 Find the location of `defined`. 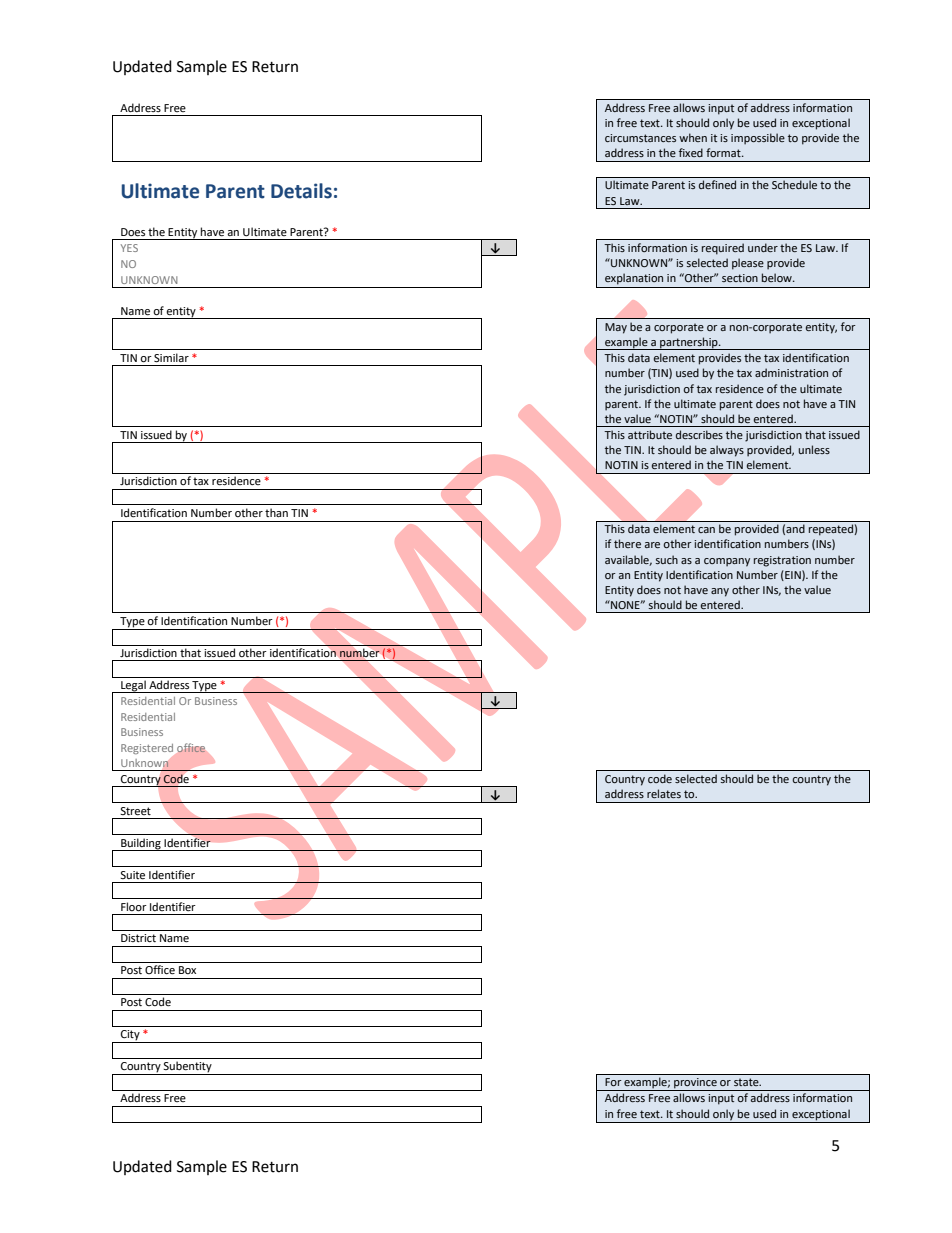

defined is located at coordinates (717, 184).
